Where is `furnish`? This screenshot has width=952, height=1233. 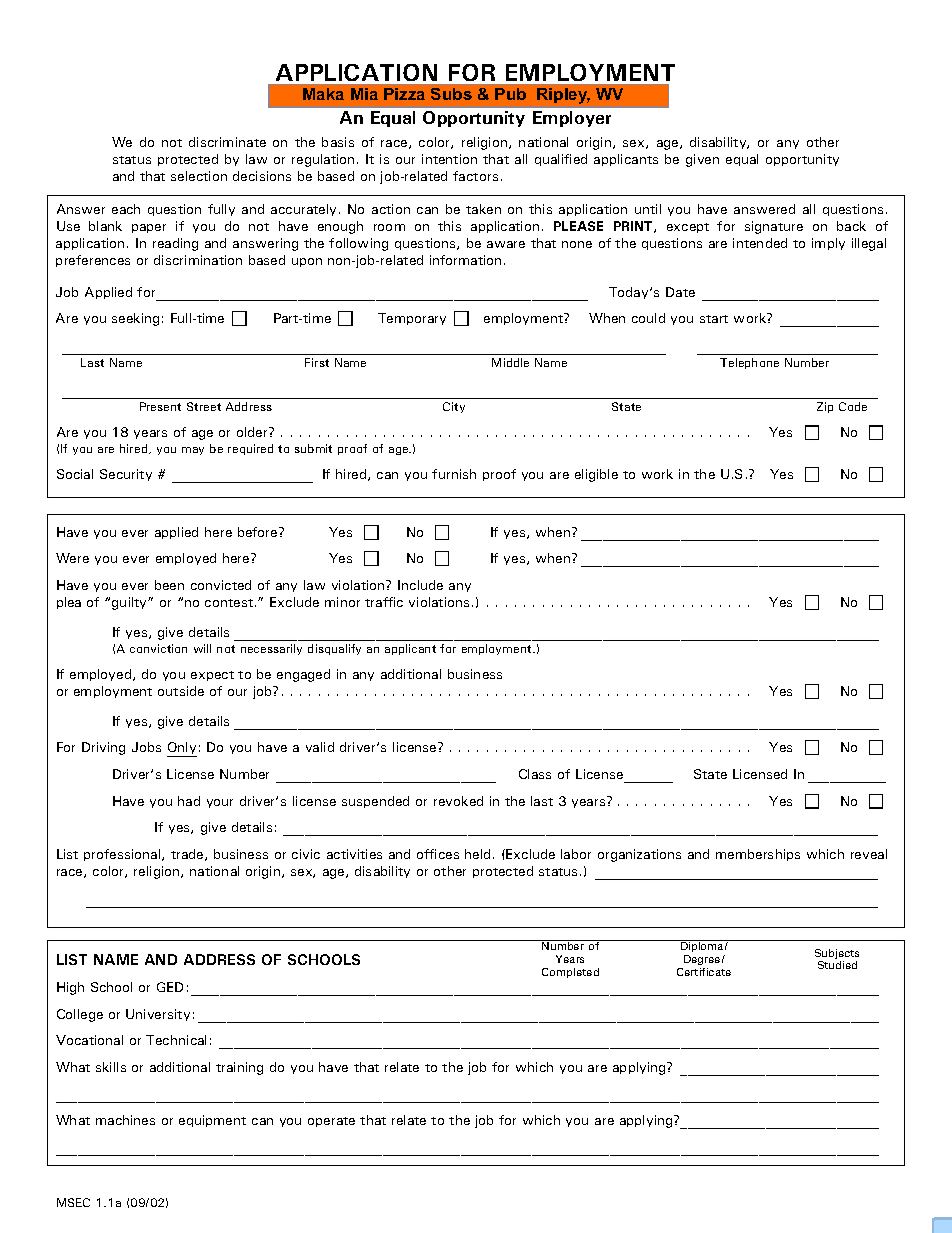
furnish is located at coordinates (454, 474).
